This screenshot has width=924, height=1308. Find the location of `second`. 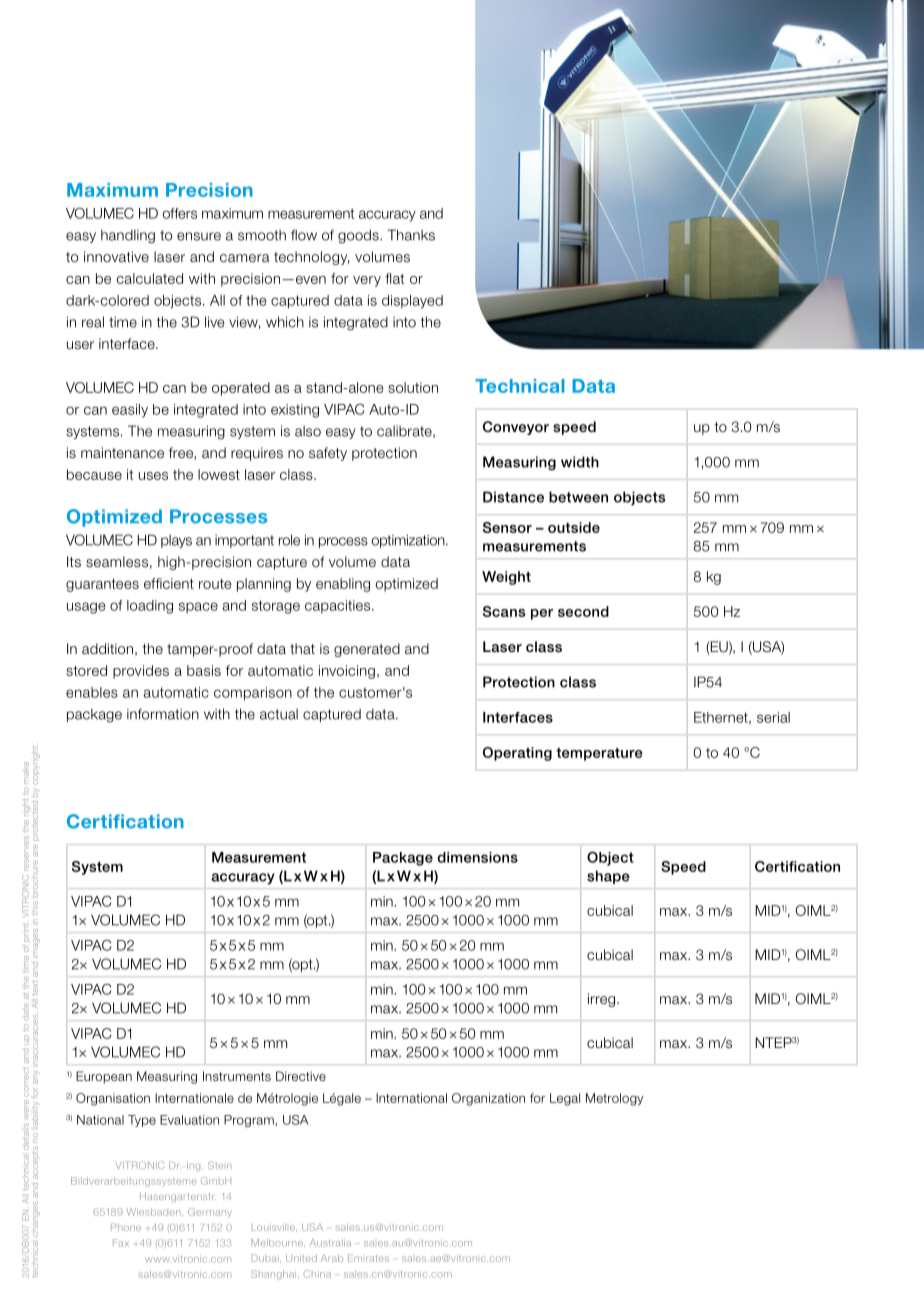

second is located at coordinates (583, 611).
